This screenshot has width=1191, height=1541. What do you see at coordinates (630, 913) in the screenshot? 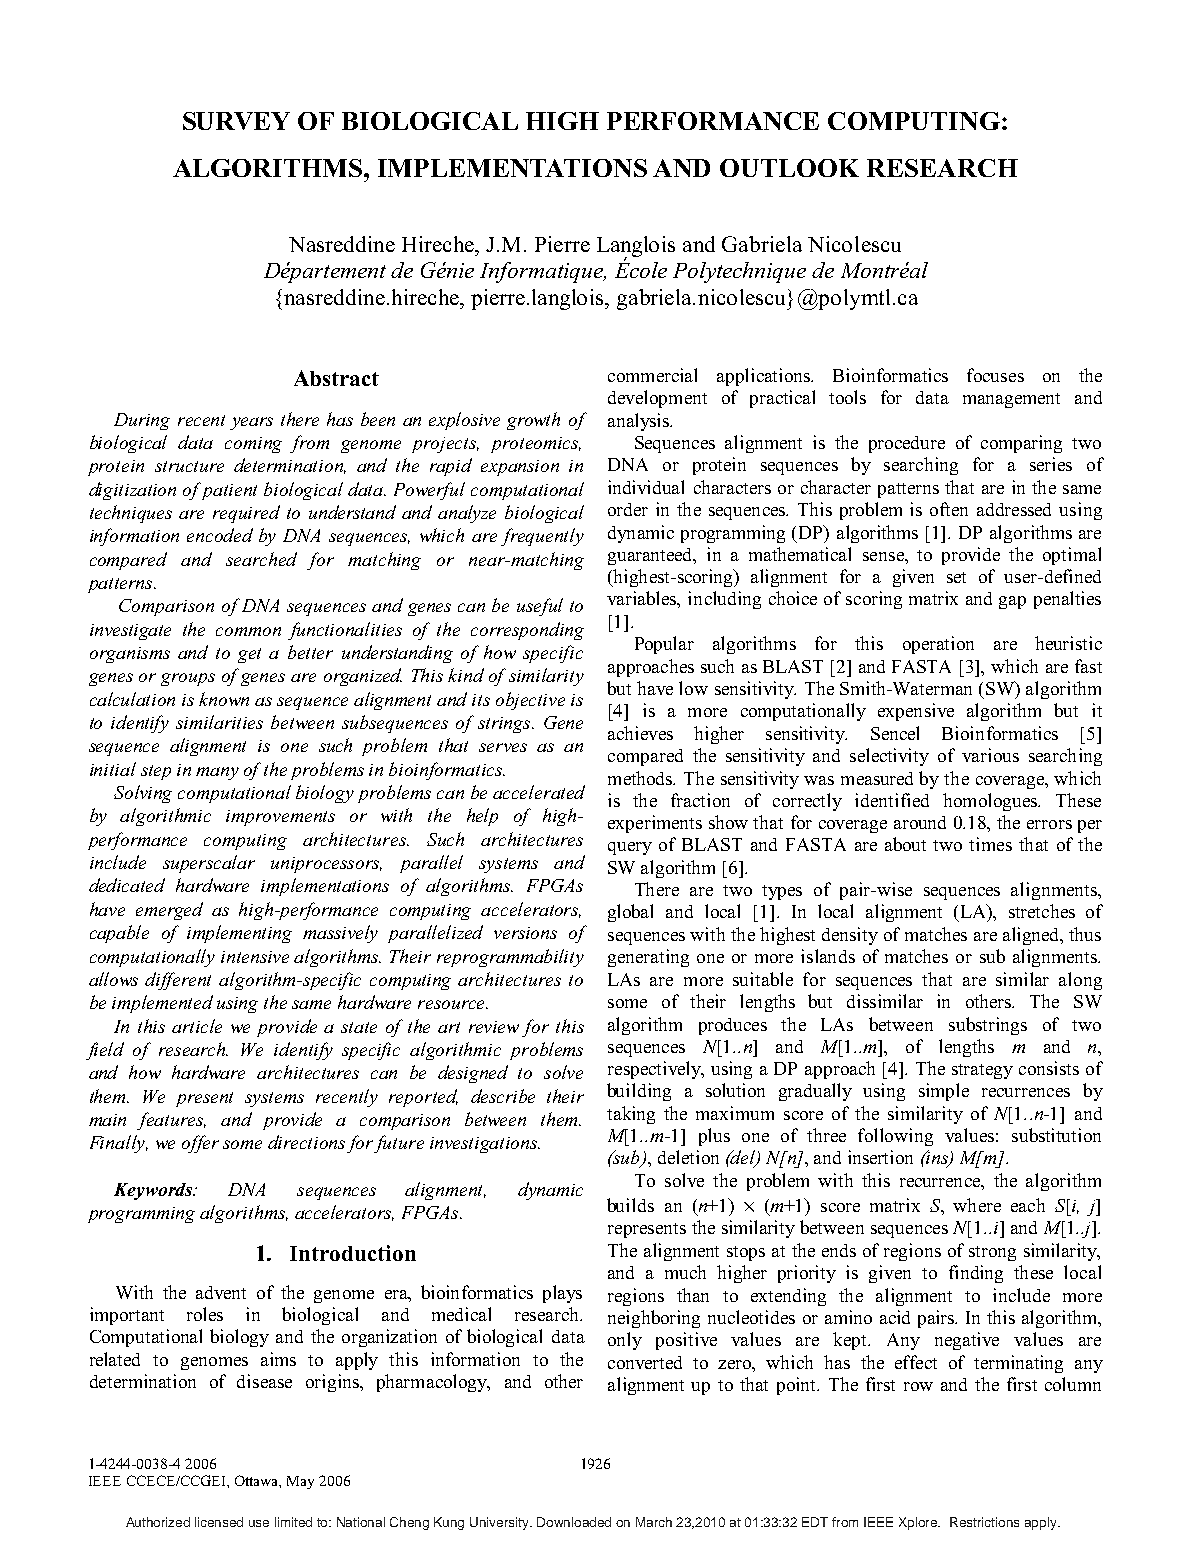
I see `global` at bounding box center [630, 913].
